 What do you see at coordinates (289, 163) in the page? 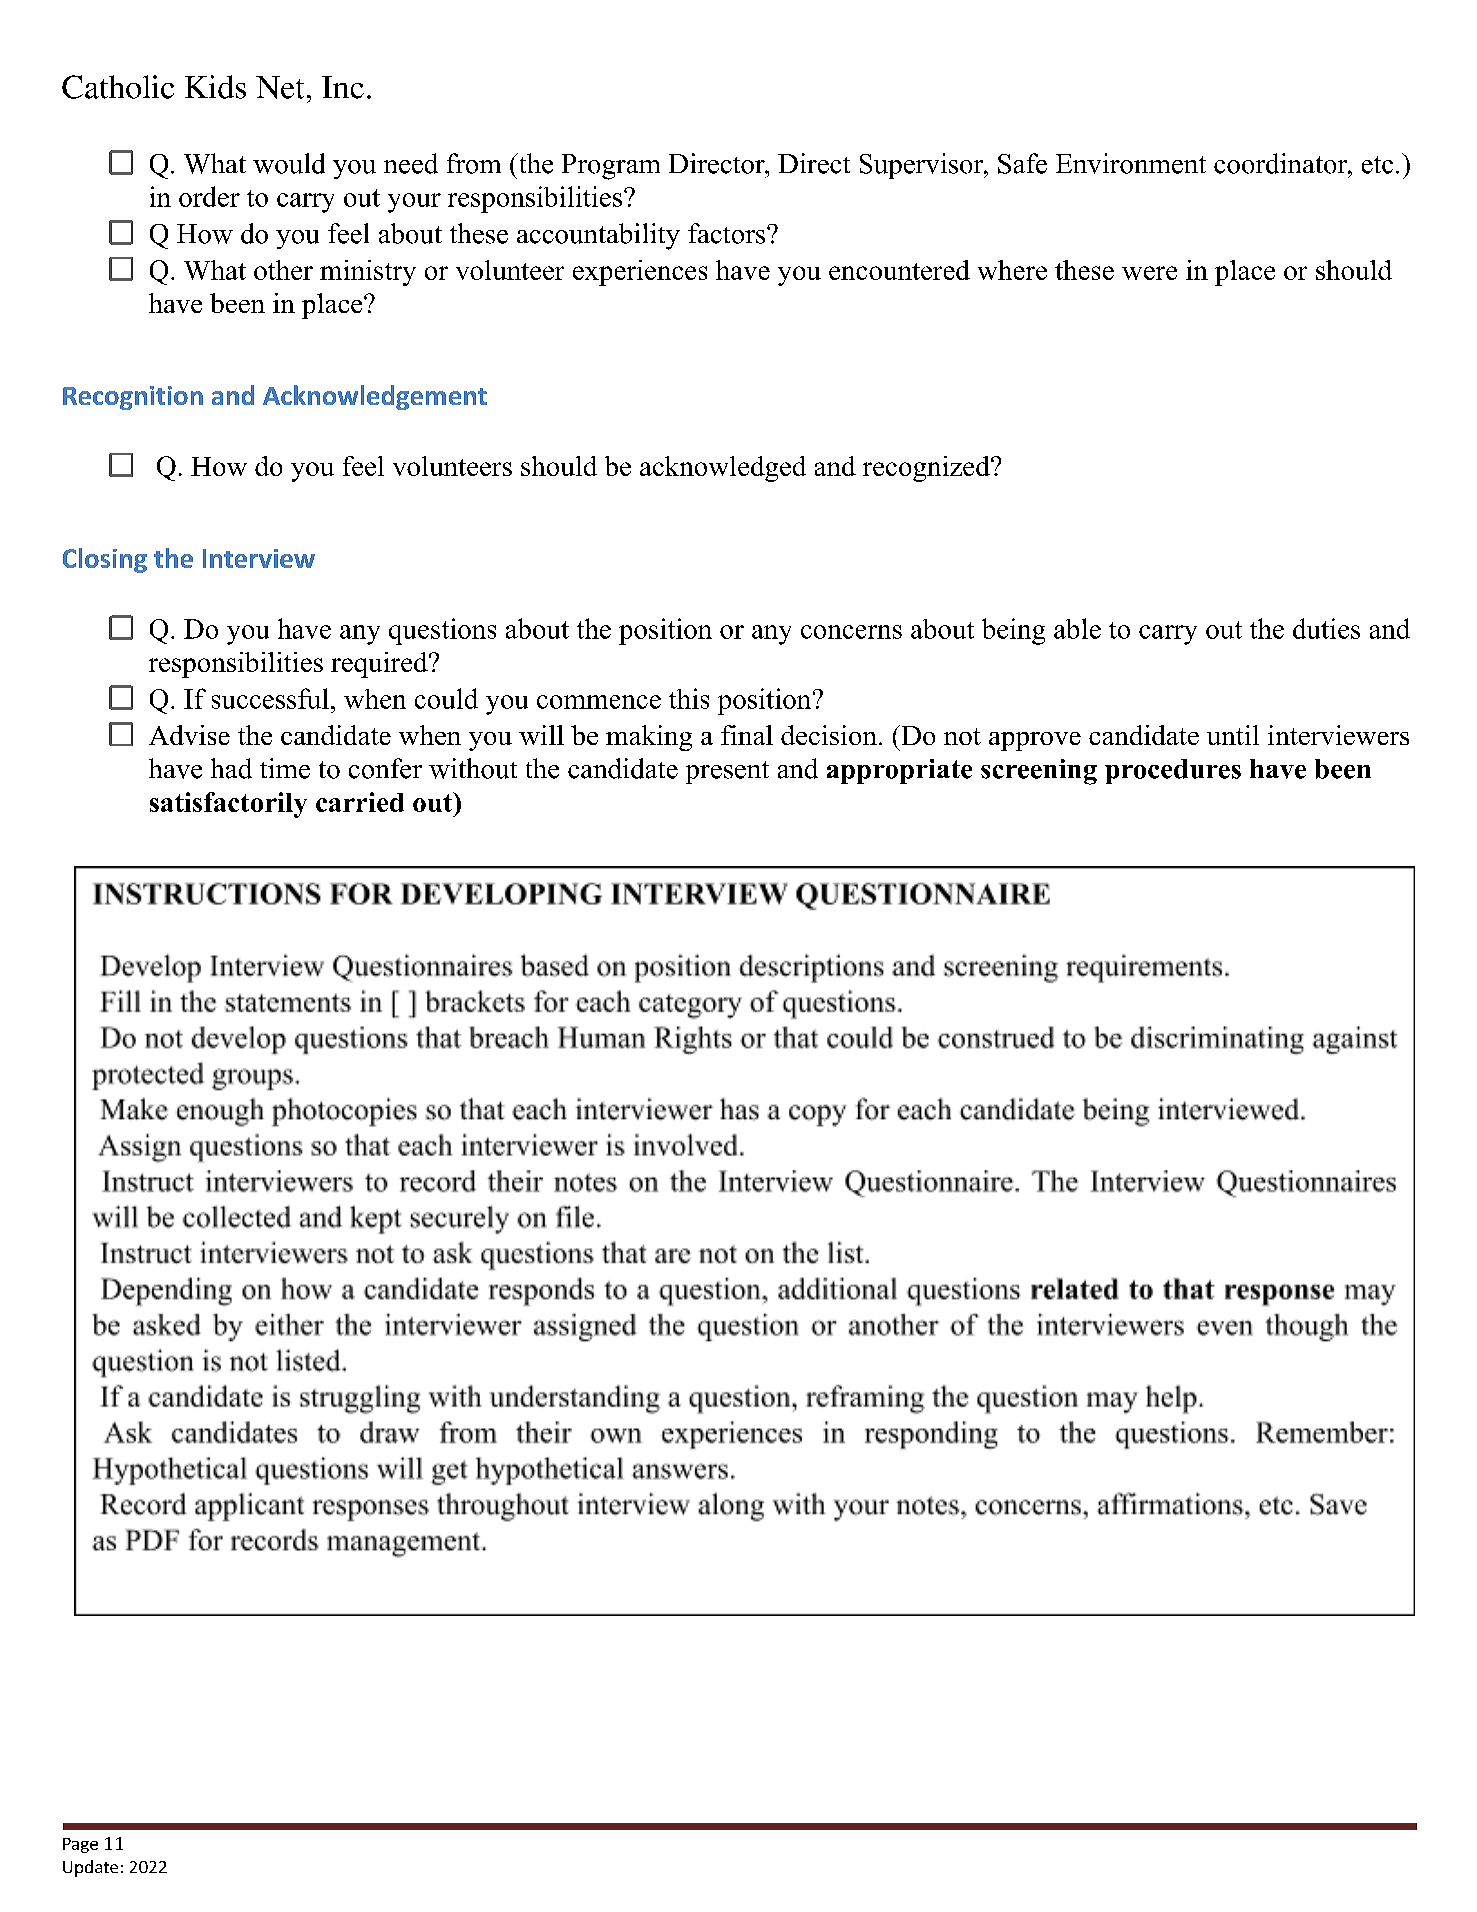
I see `would` at bounding box center [289, 163].
